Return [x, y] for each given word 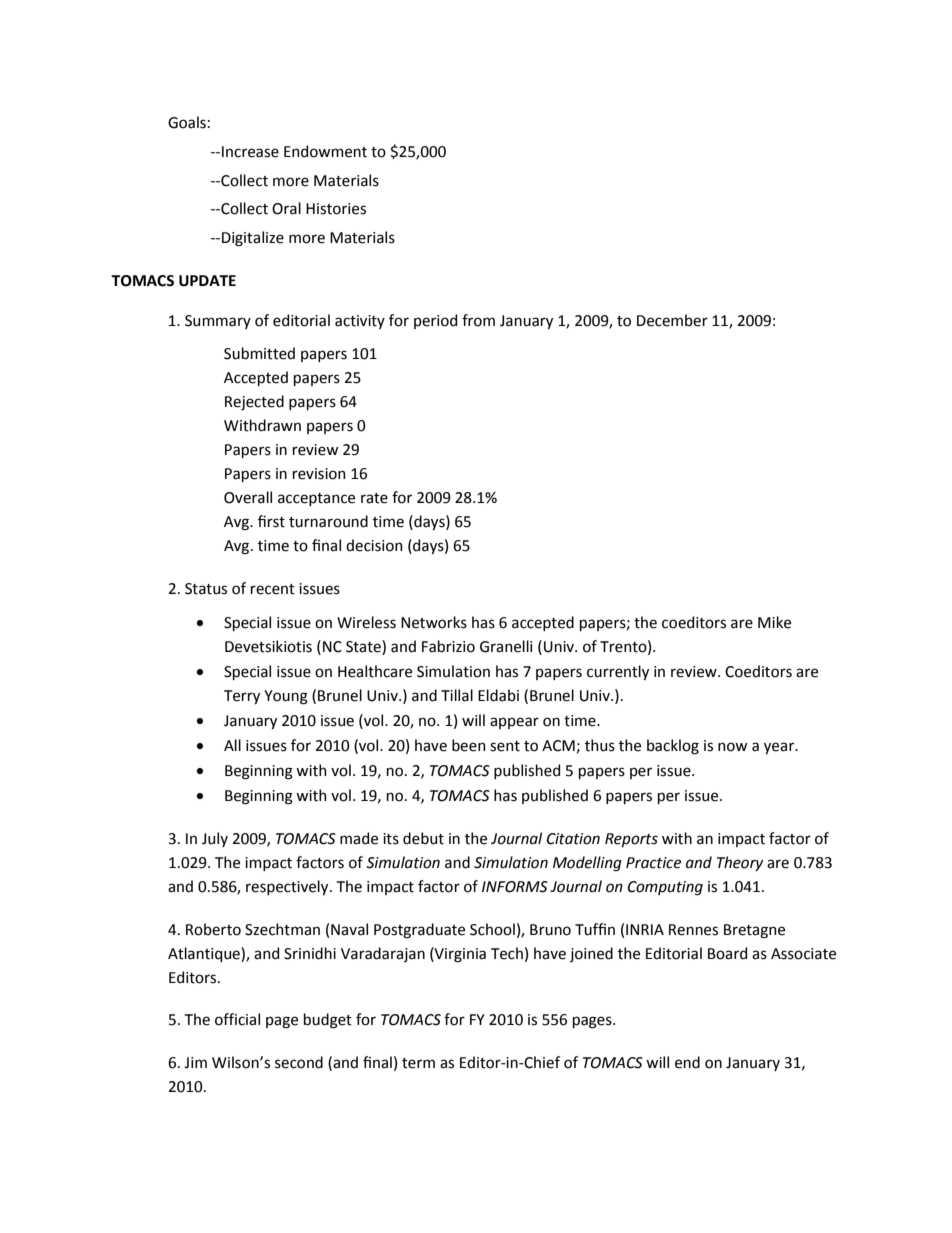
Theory [740, 863]
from [478, 320]
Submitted [259, 353]
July [215, 839]
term [418, 1063]
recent [273, 589]
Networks [434, 622]
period [435, 321]
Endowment [325, 151]
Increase [250, 152]
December [672, 320]
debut [423, 838]
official [237, 1019]
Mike [774, 622]
